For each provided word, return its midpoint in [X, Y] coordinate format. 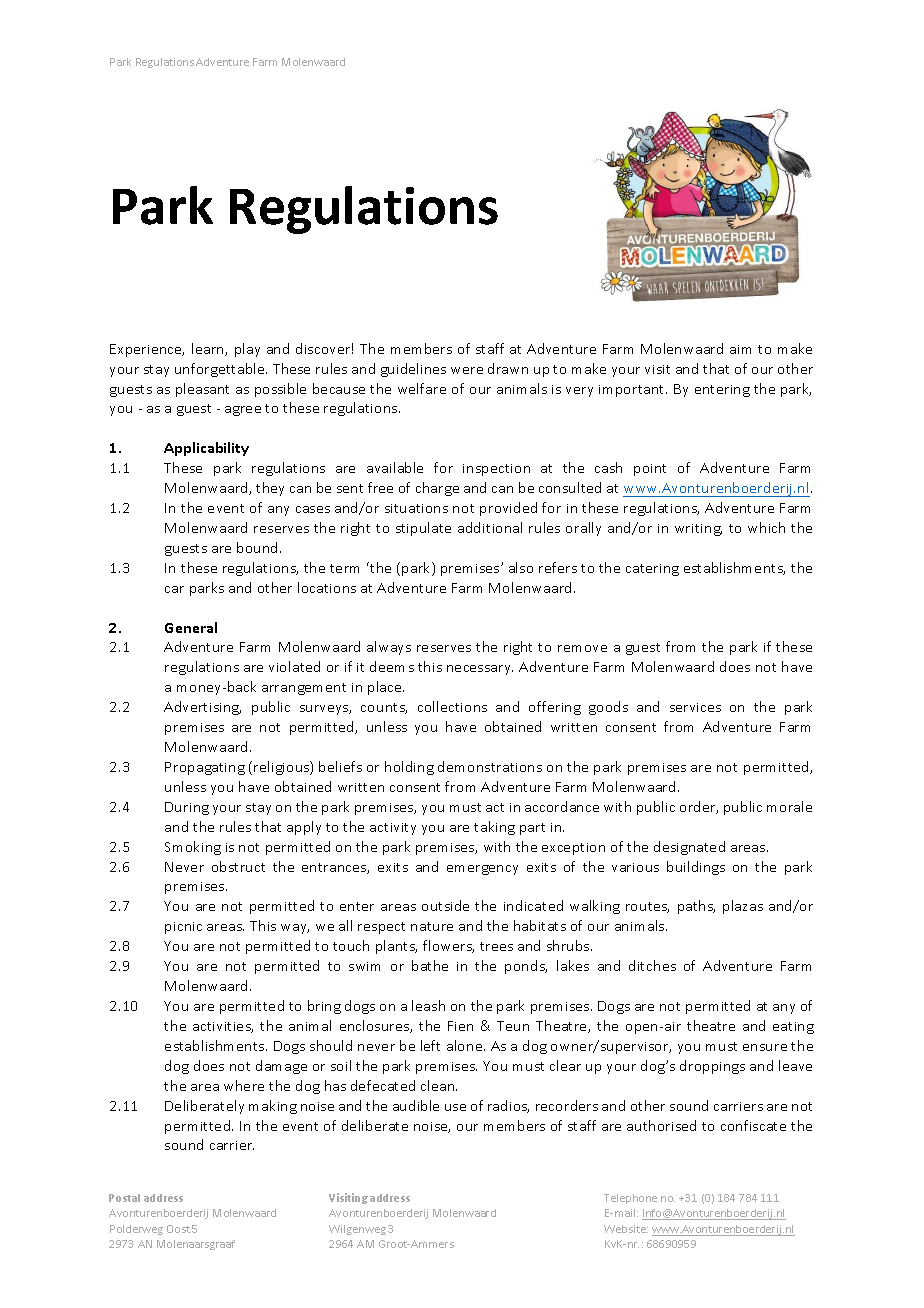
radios [508, 1106]
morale [789, 806]
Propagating [205, 768]
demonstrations [490, 766]
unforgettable [221, 370]
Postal [124, 1198]
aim [740, 349]
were [467, 370]
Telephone [630, 1199]
